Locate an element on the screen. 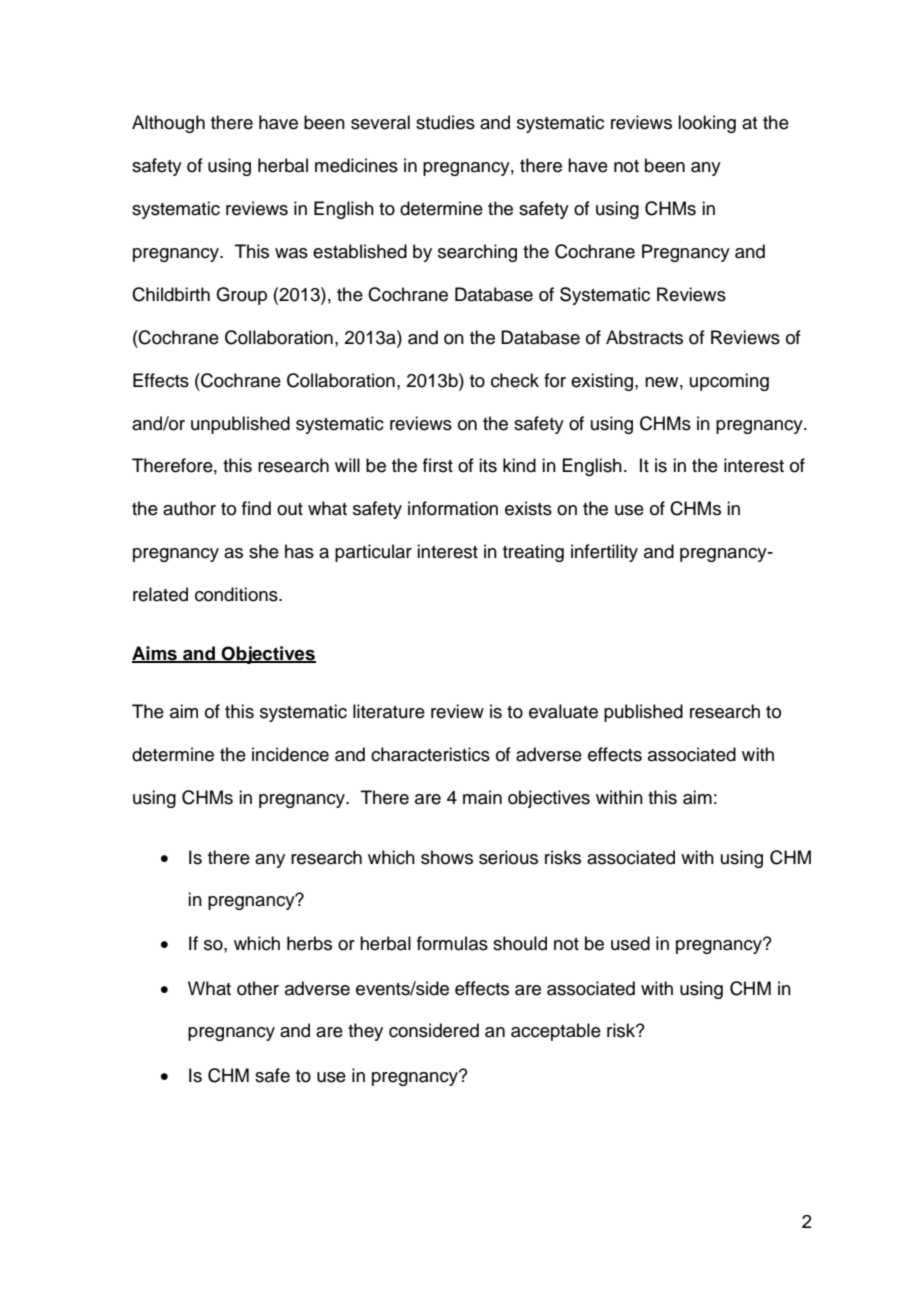  other is located at coordinates (258, 988).
